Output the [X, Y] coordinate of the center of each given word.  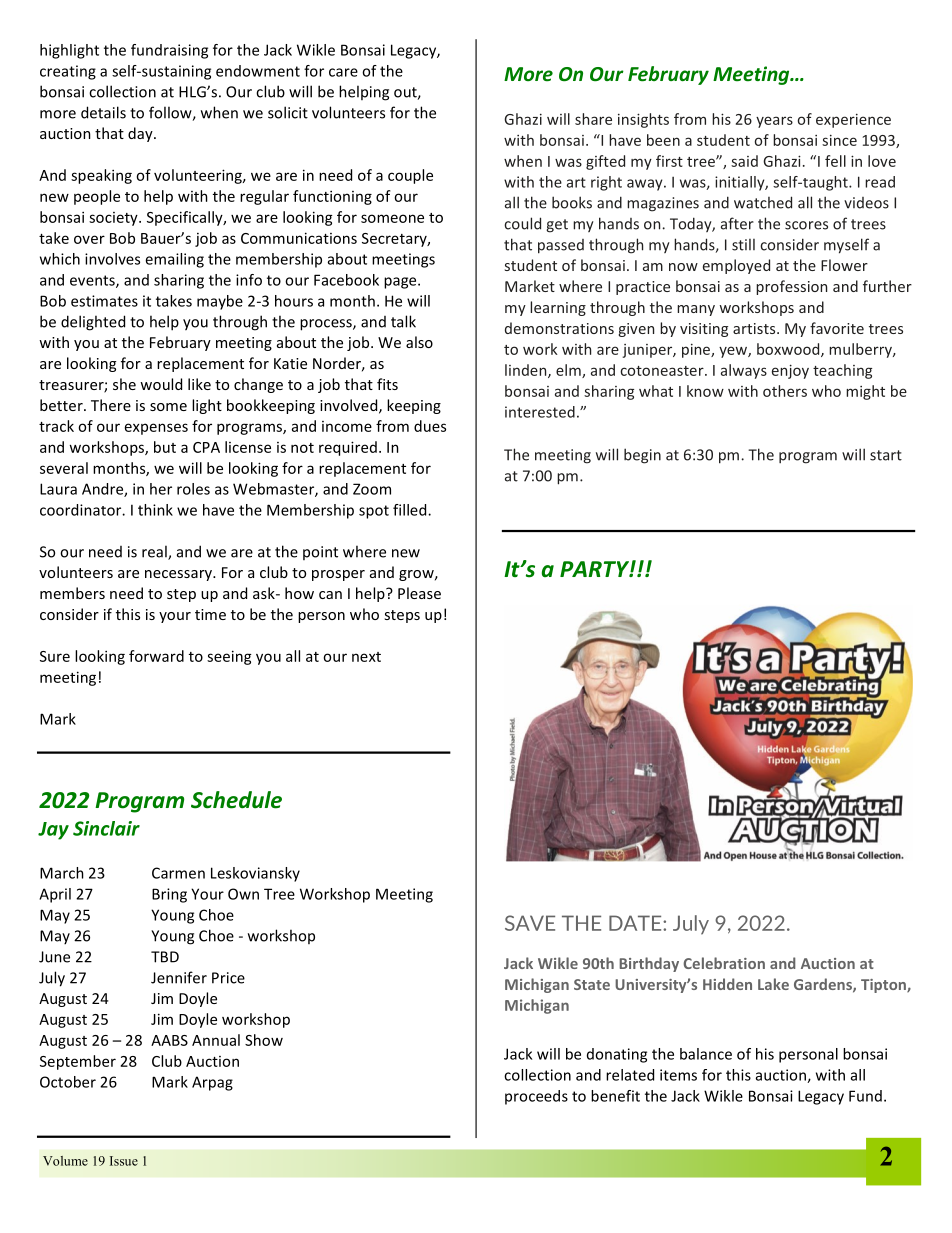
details [103, 112]
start [886, 455]
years [774, 122]
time [210, 614]
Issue [124, 1161]
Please [419, 593]
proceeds [536, 1097]
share [593, 119]
